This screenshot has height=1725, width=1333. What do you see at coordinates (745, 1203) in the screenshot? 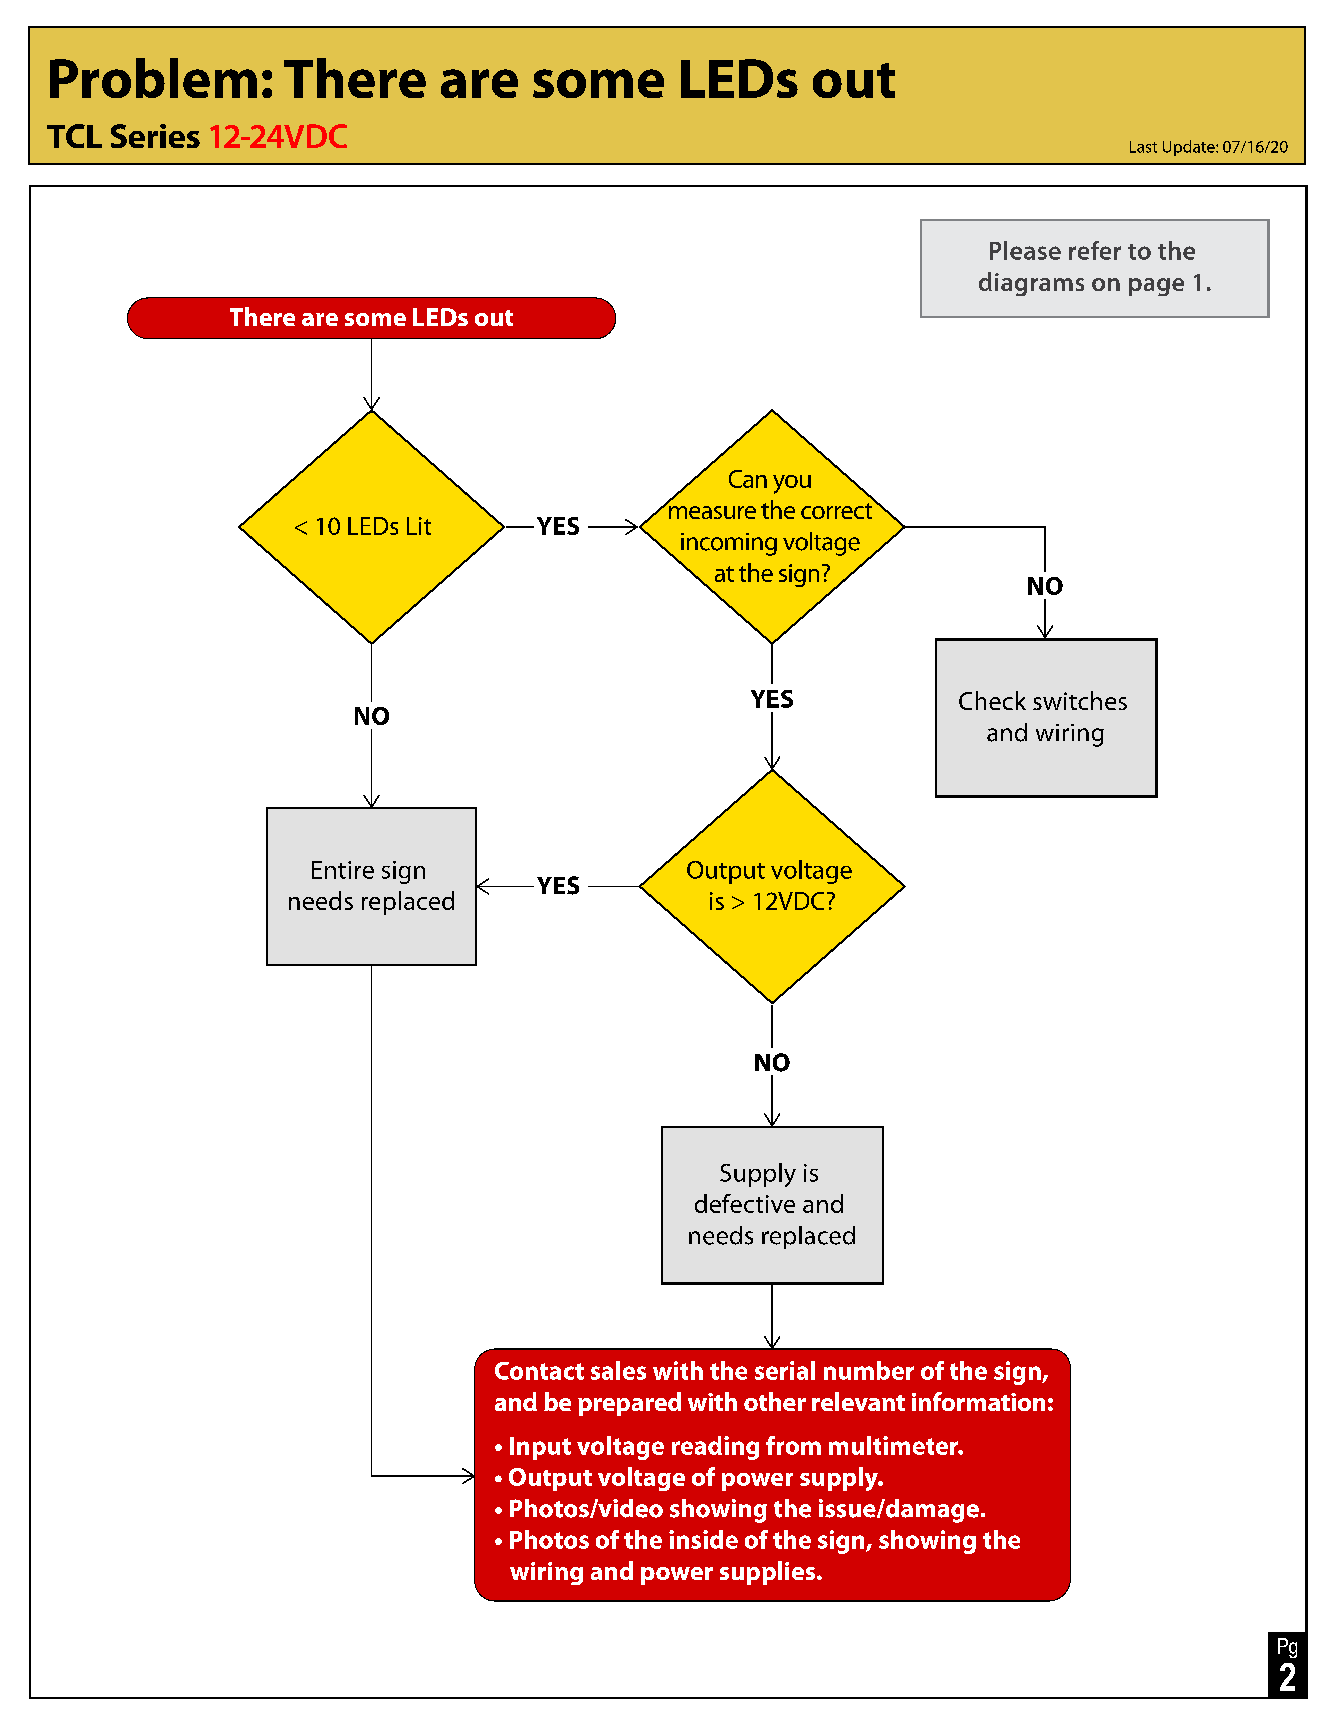
I see `defective` at bounding box center [745, 1203].
